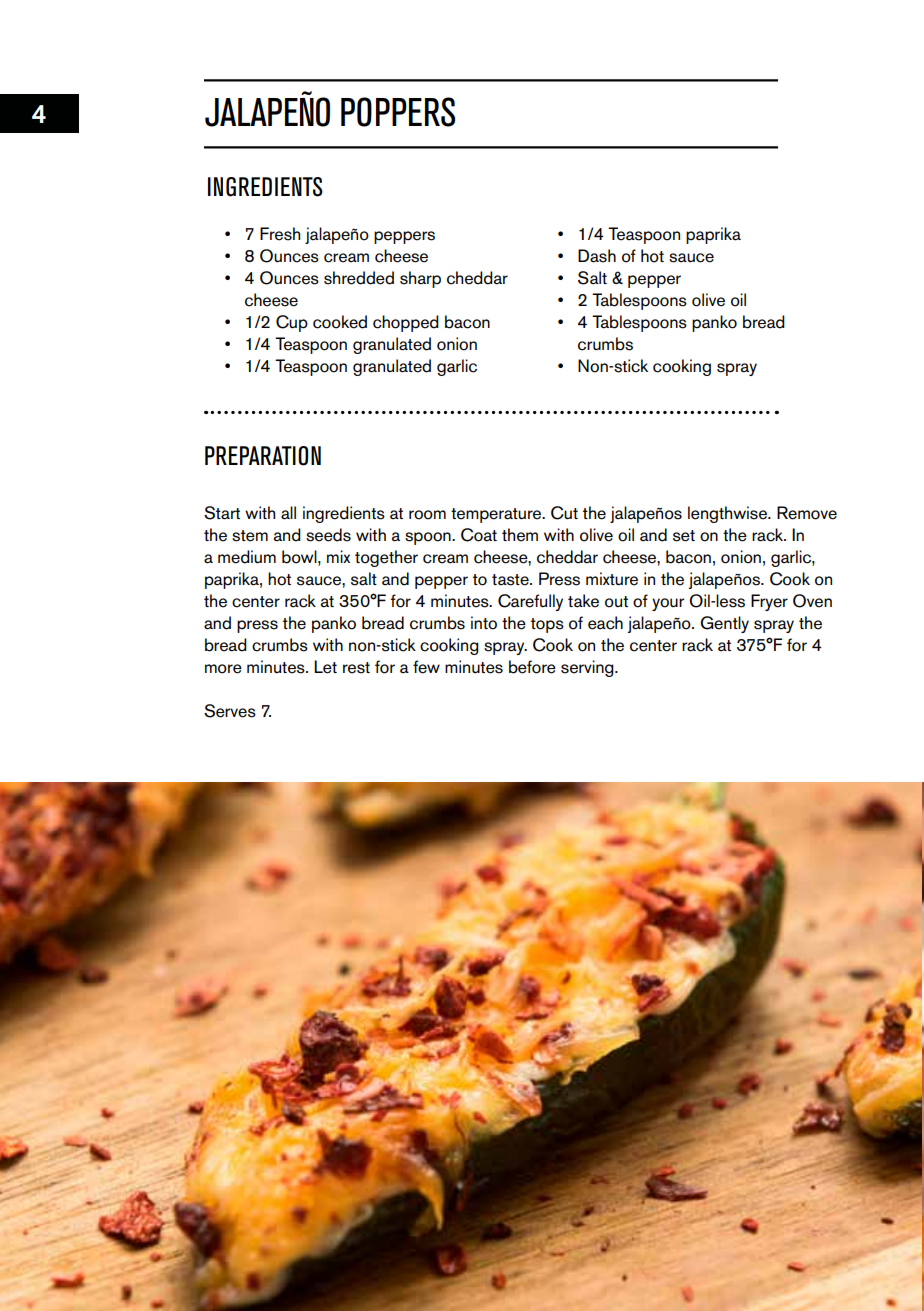 Image resolution: width=924 pixels, height=1311 pixels. Describe the element at coordinates (420, 279) in the screenshot. I see `sharp` at that location.
